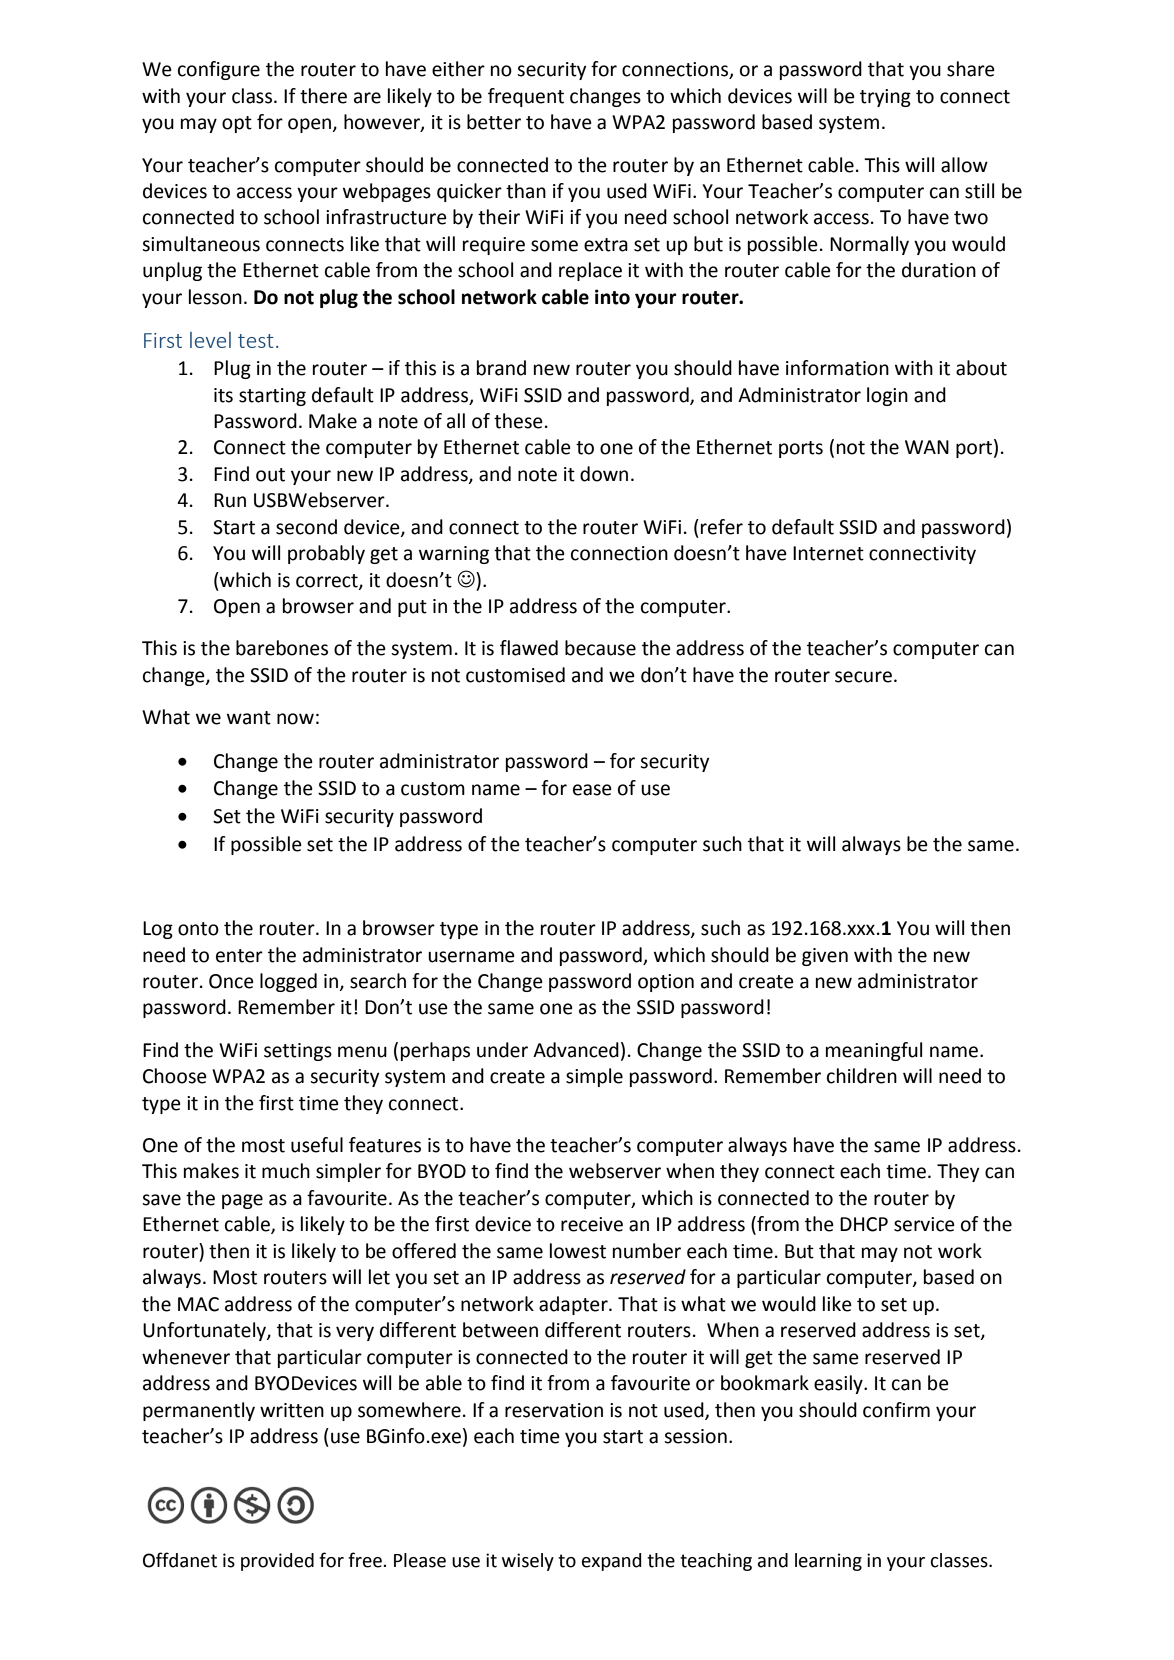  Describe the element at coordinates (887, 396) in the screenshot. I see `login` at that location.
